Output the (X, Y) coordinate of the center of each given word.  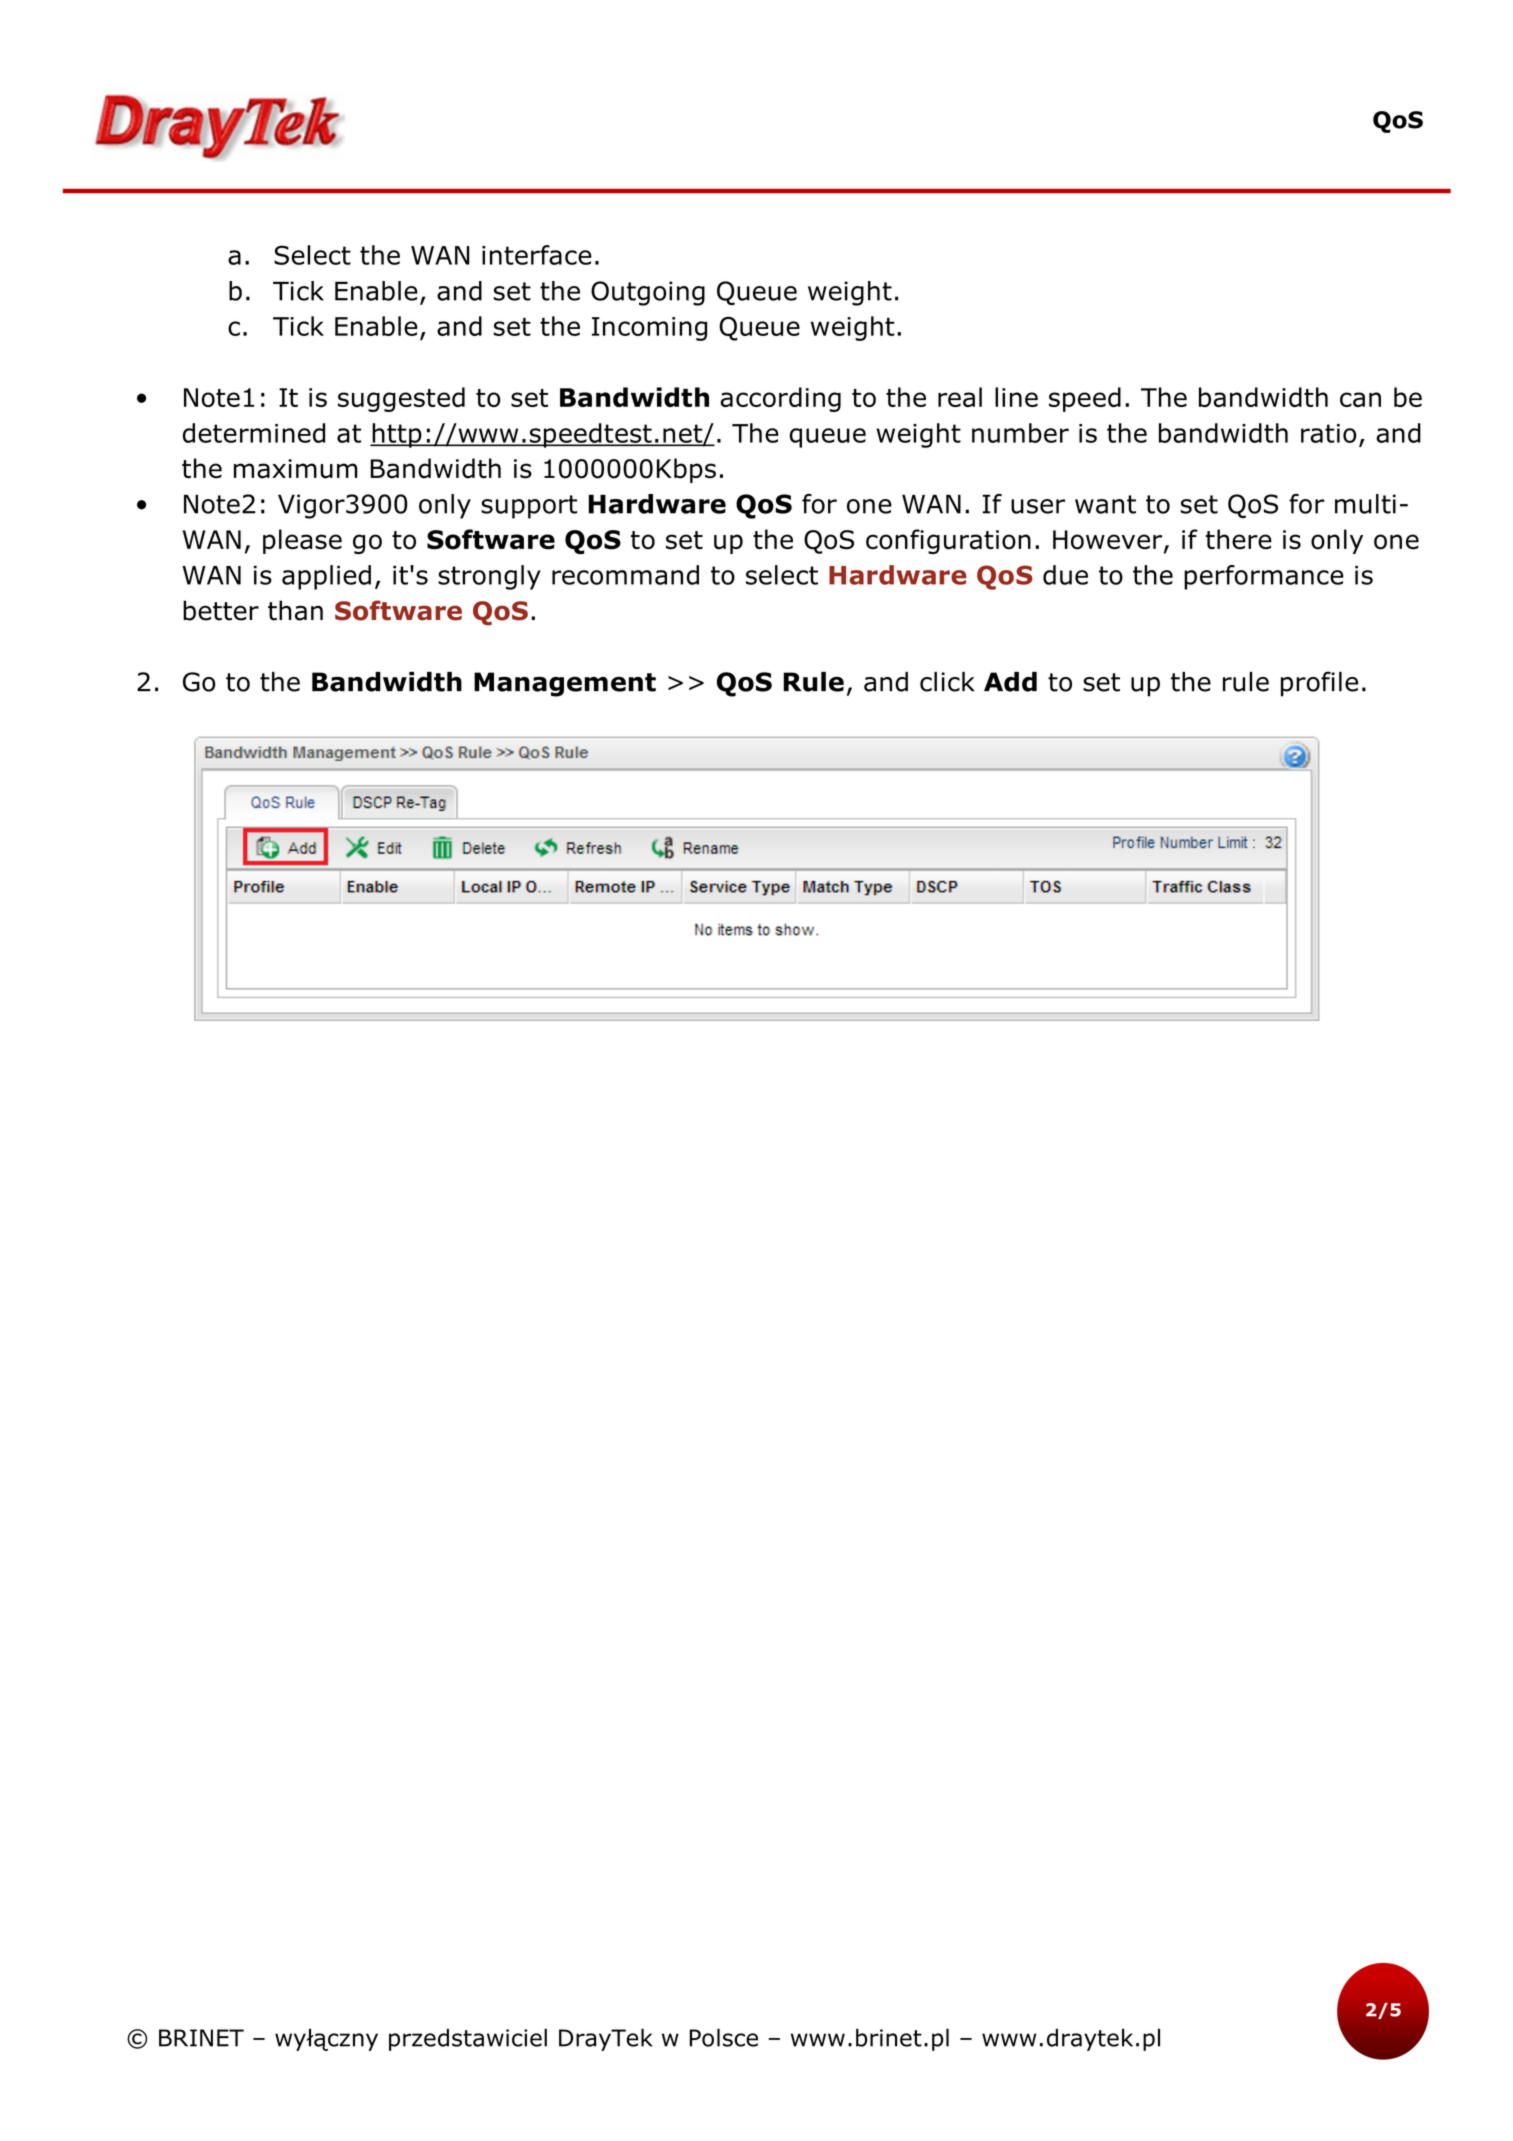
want (1105, 504)
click (947, 682)
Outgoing (648, 293)
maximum (296, 469)
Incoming (649, 329)
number (1020, 433)
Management (565, 684)
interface (537, 255)
